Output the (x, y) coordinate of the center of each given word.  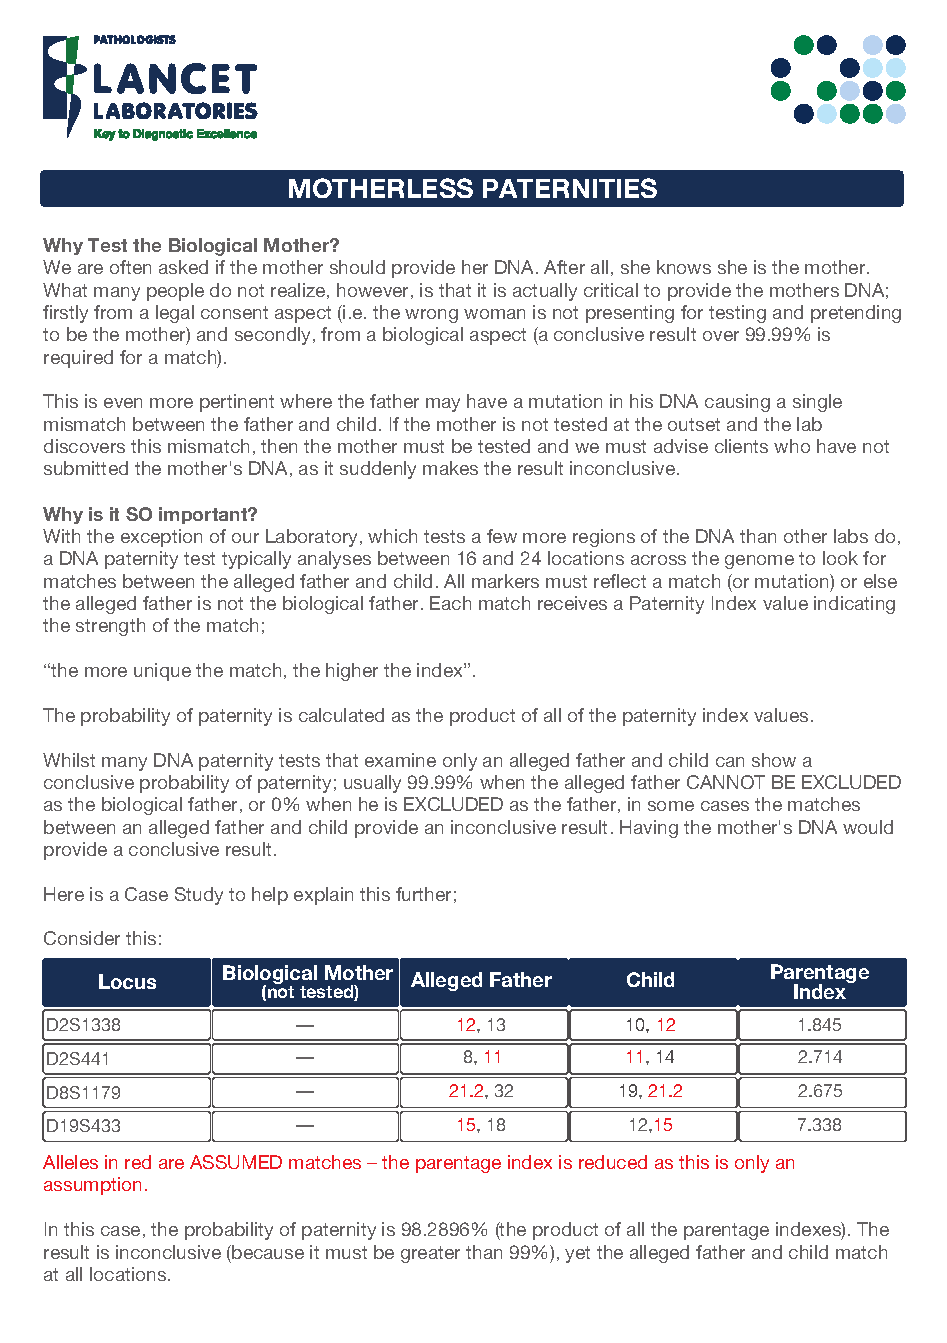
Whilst (69, 760)
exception (161, 538)
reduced (613, 1162)
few (502, 536)
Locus (127, 981)
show (774, 760)
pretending (856, 314)
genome (759, 562)
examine (400, 760)
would (868, 827)
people (175, 292)
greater (430, 1254)
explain (323, 896)
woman (494, 314)
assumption (92, 1186)
